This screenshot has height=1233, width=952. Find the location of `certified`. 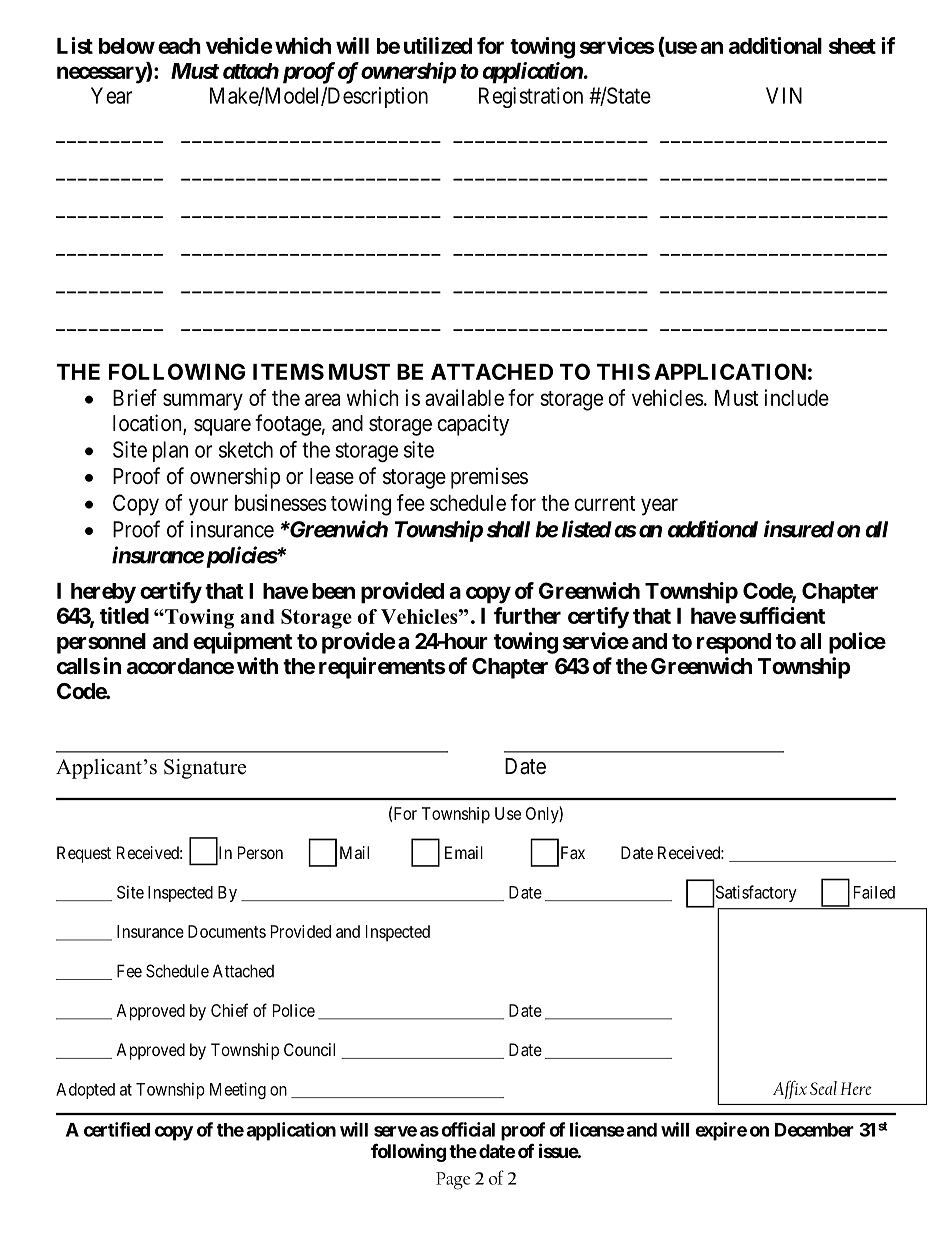

certified is located at coordinates (117, 1129).
